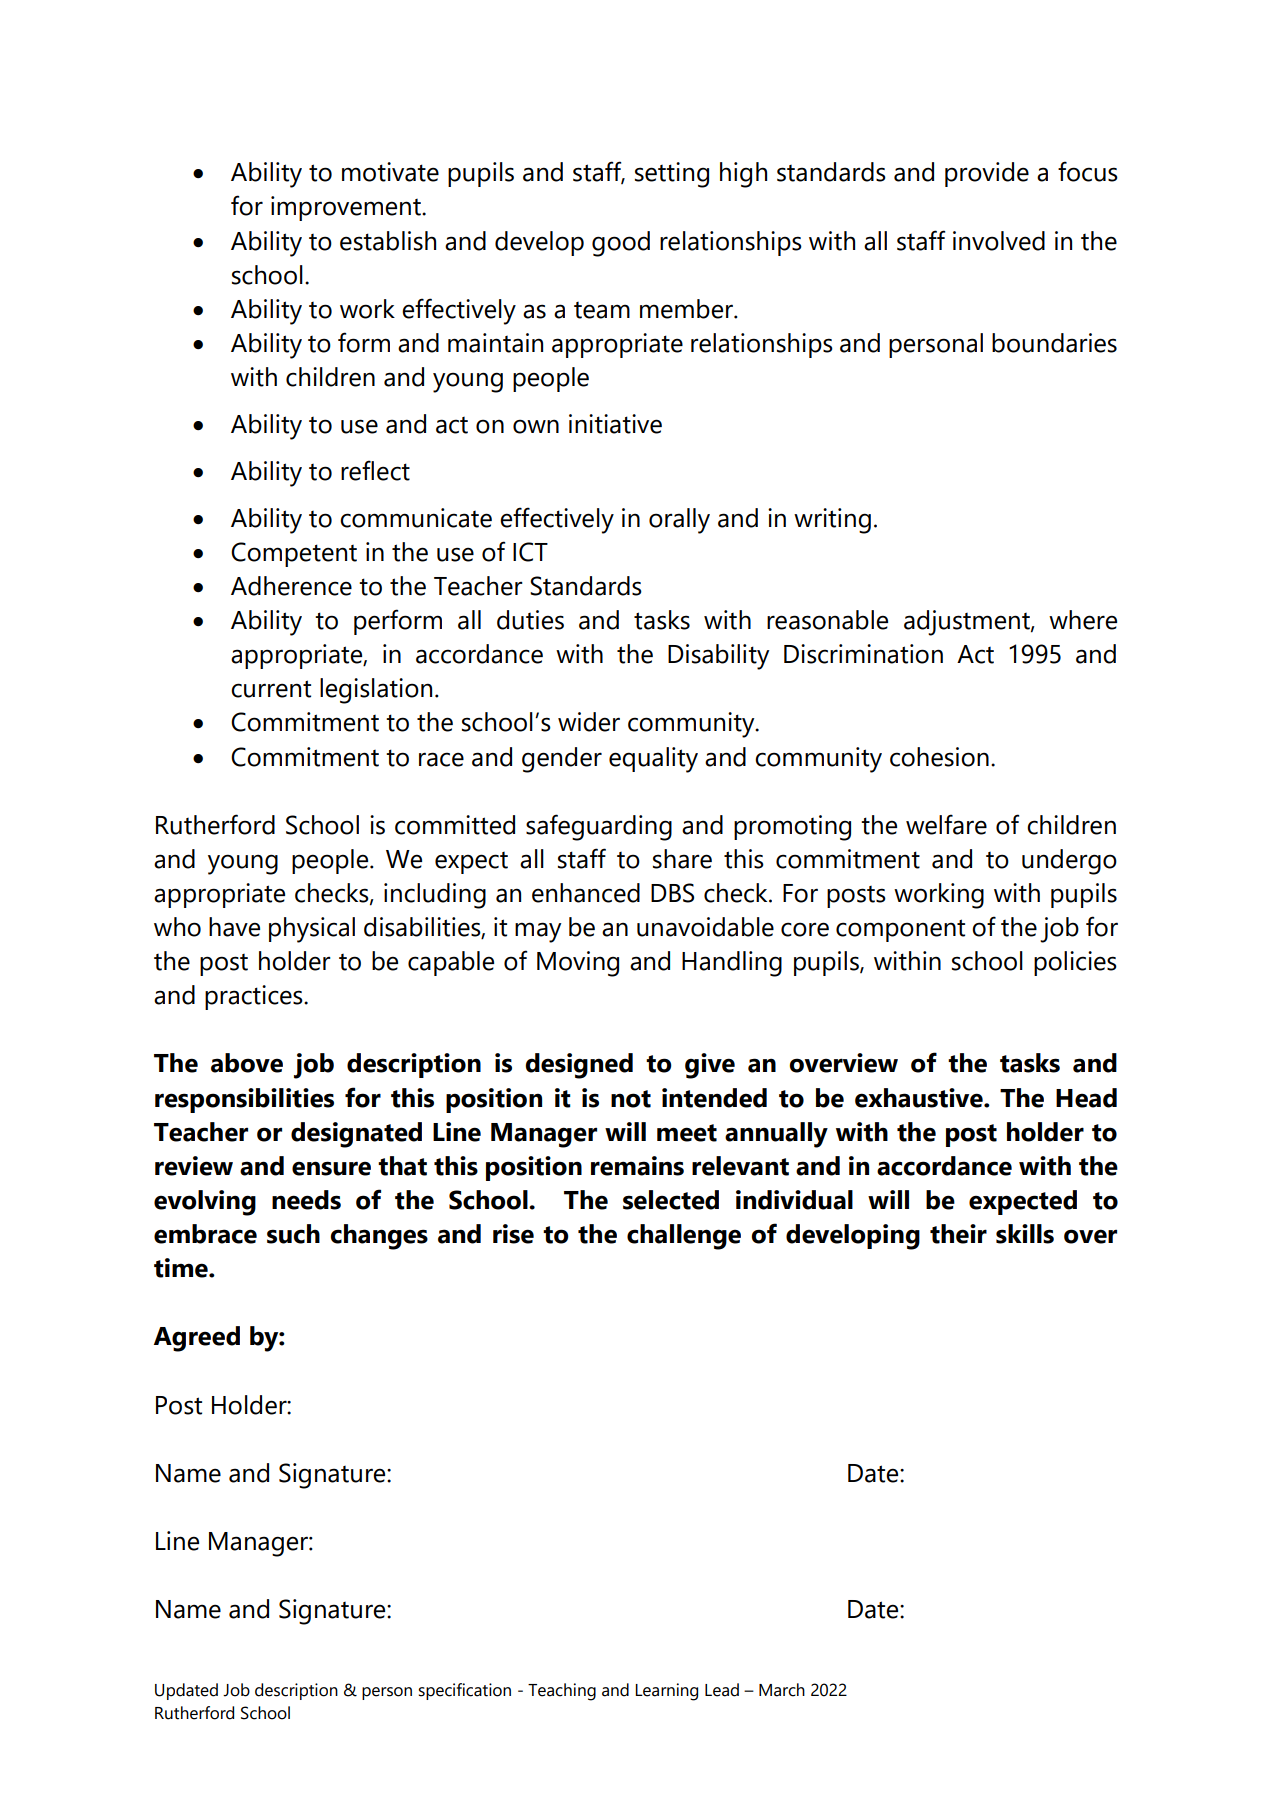  Describe the element at coordinates (999, 241) in the page. I see `involved` at that location.
